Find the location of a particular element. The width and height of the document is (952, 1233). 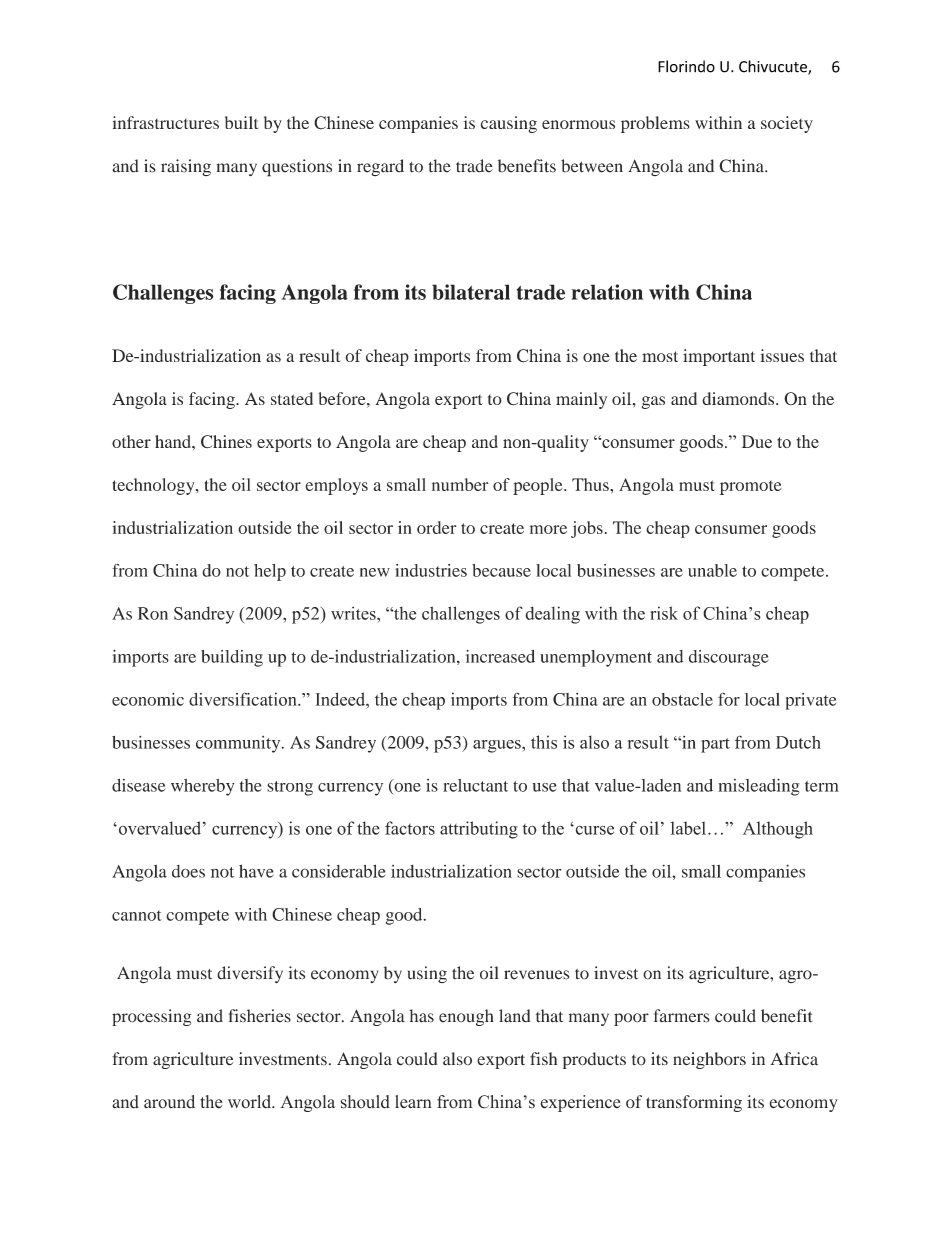

society is located at coordinates (787, 124).
